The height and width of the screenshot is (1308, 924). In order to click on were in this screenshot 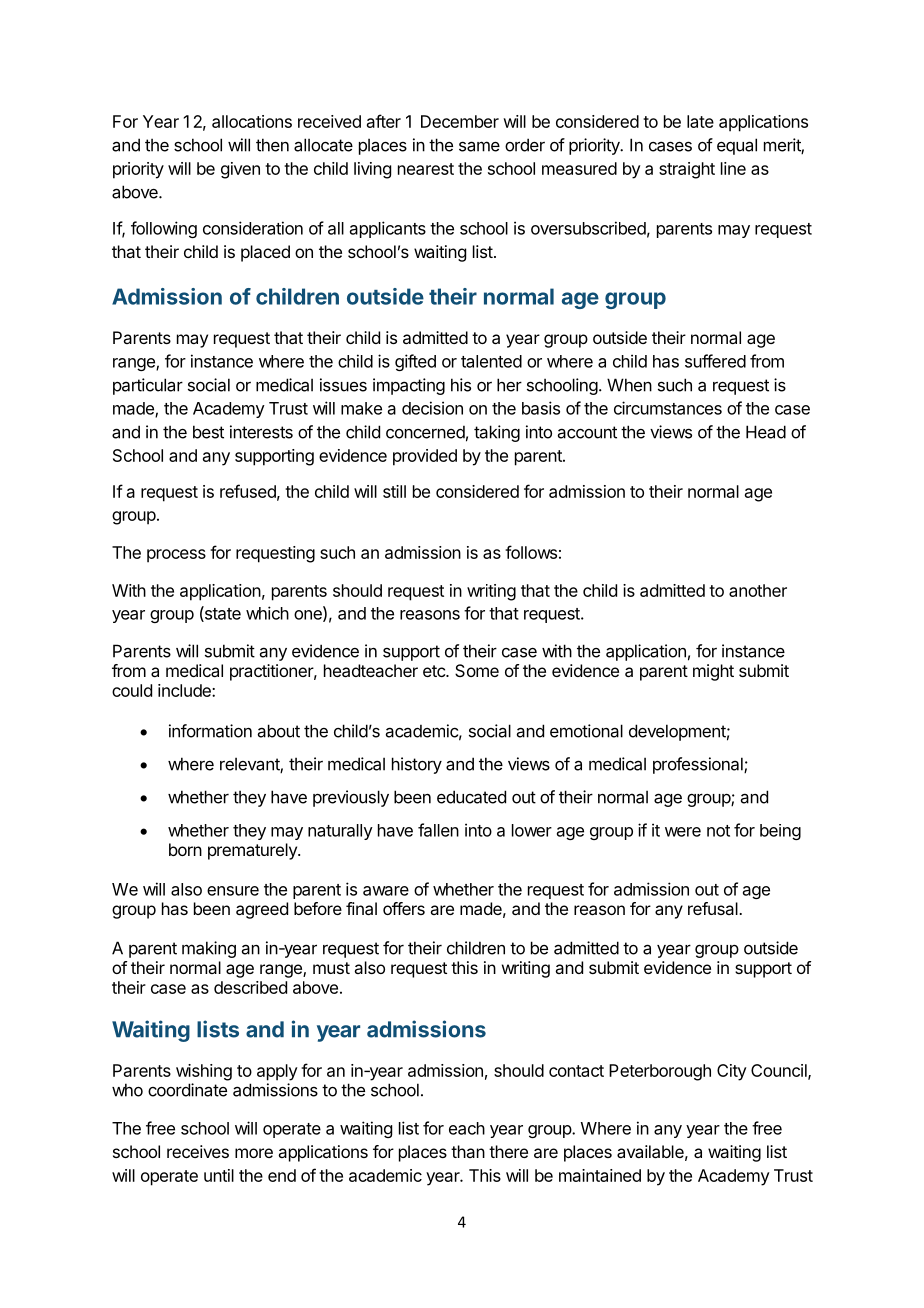, I will do `click(683, 832)`.
